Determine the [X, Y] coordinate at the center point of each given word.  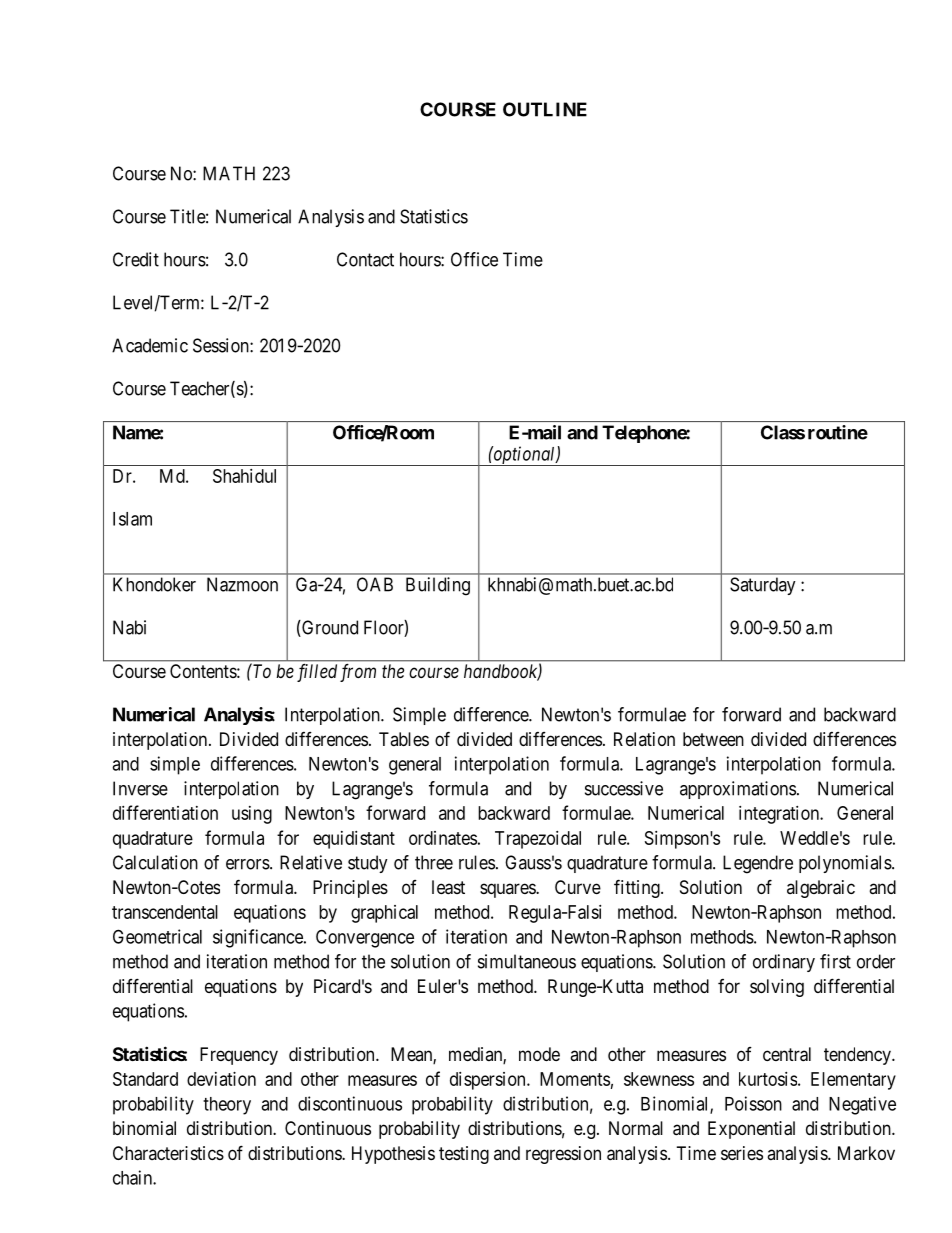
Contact [365, 259]
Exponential [751, 1130]
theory [227, 1106]
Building [438, 586]
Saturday [763, 586]
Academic [150, 345]
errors [248, 864]
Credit [136, 259]
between [713, 739]
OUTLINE [545, 109]
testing [464, 1155]
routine [838, 432]
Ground [329, 628]
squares [508, 890]
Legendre [758, 864]
